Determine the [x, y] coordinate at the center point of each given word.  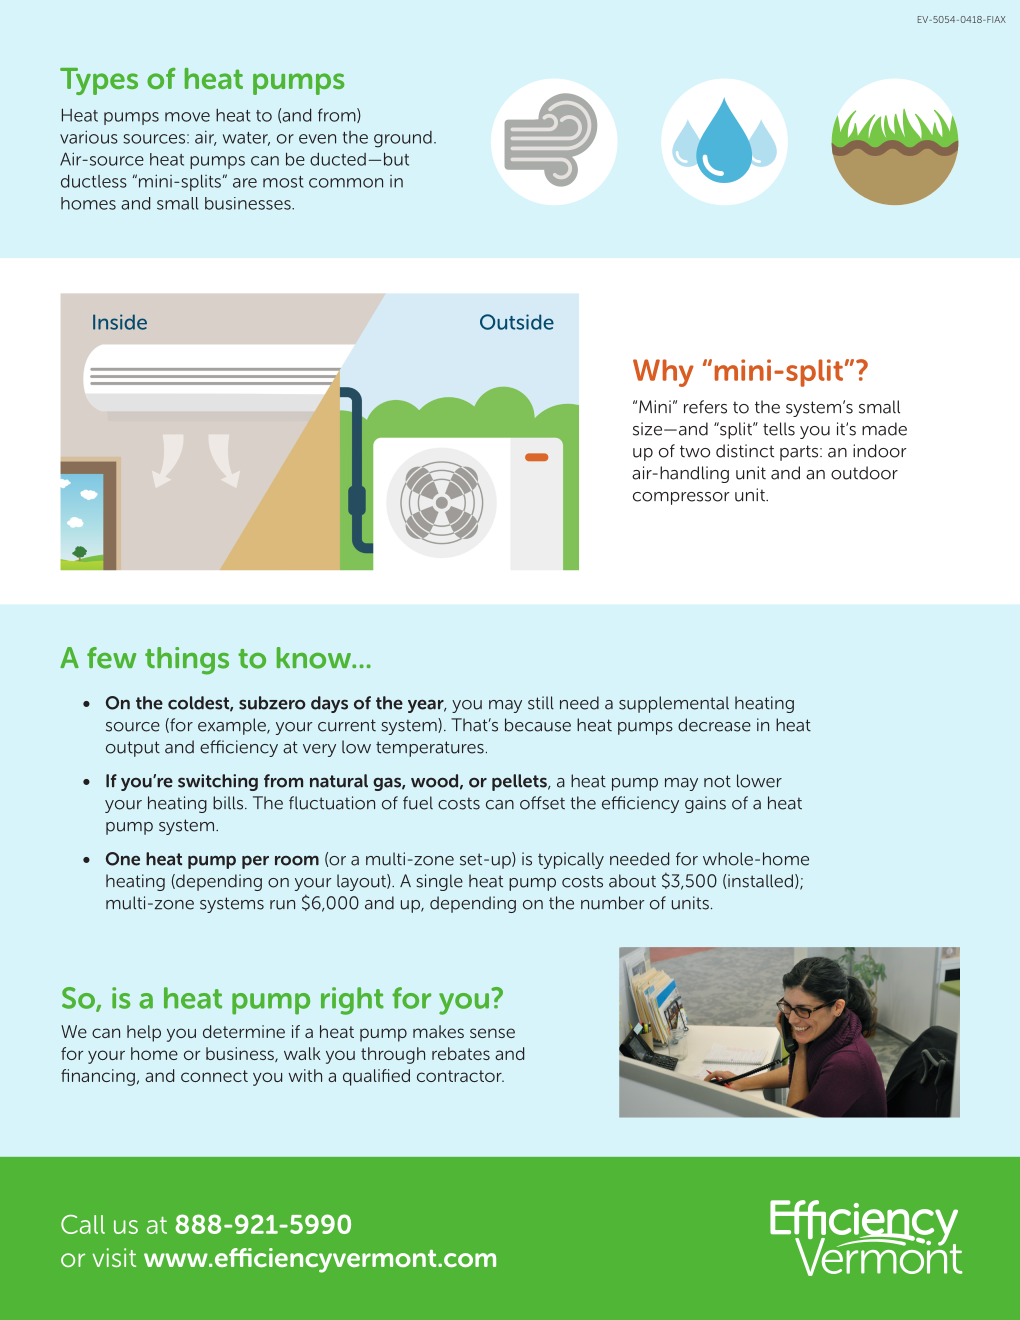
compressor [681, 498]
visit [114, 1257]
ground [403, 139]
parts [800, 453]
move [187, 117]
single [440, 882]
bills [229, 803]
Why [663, 373]
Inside [120, 322]
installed [760, 881]
